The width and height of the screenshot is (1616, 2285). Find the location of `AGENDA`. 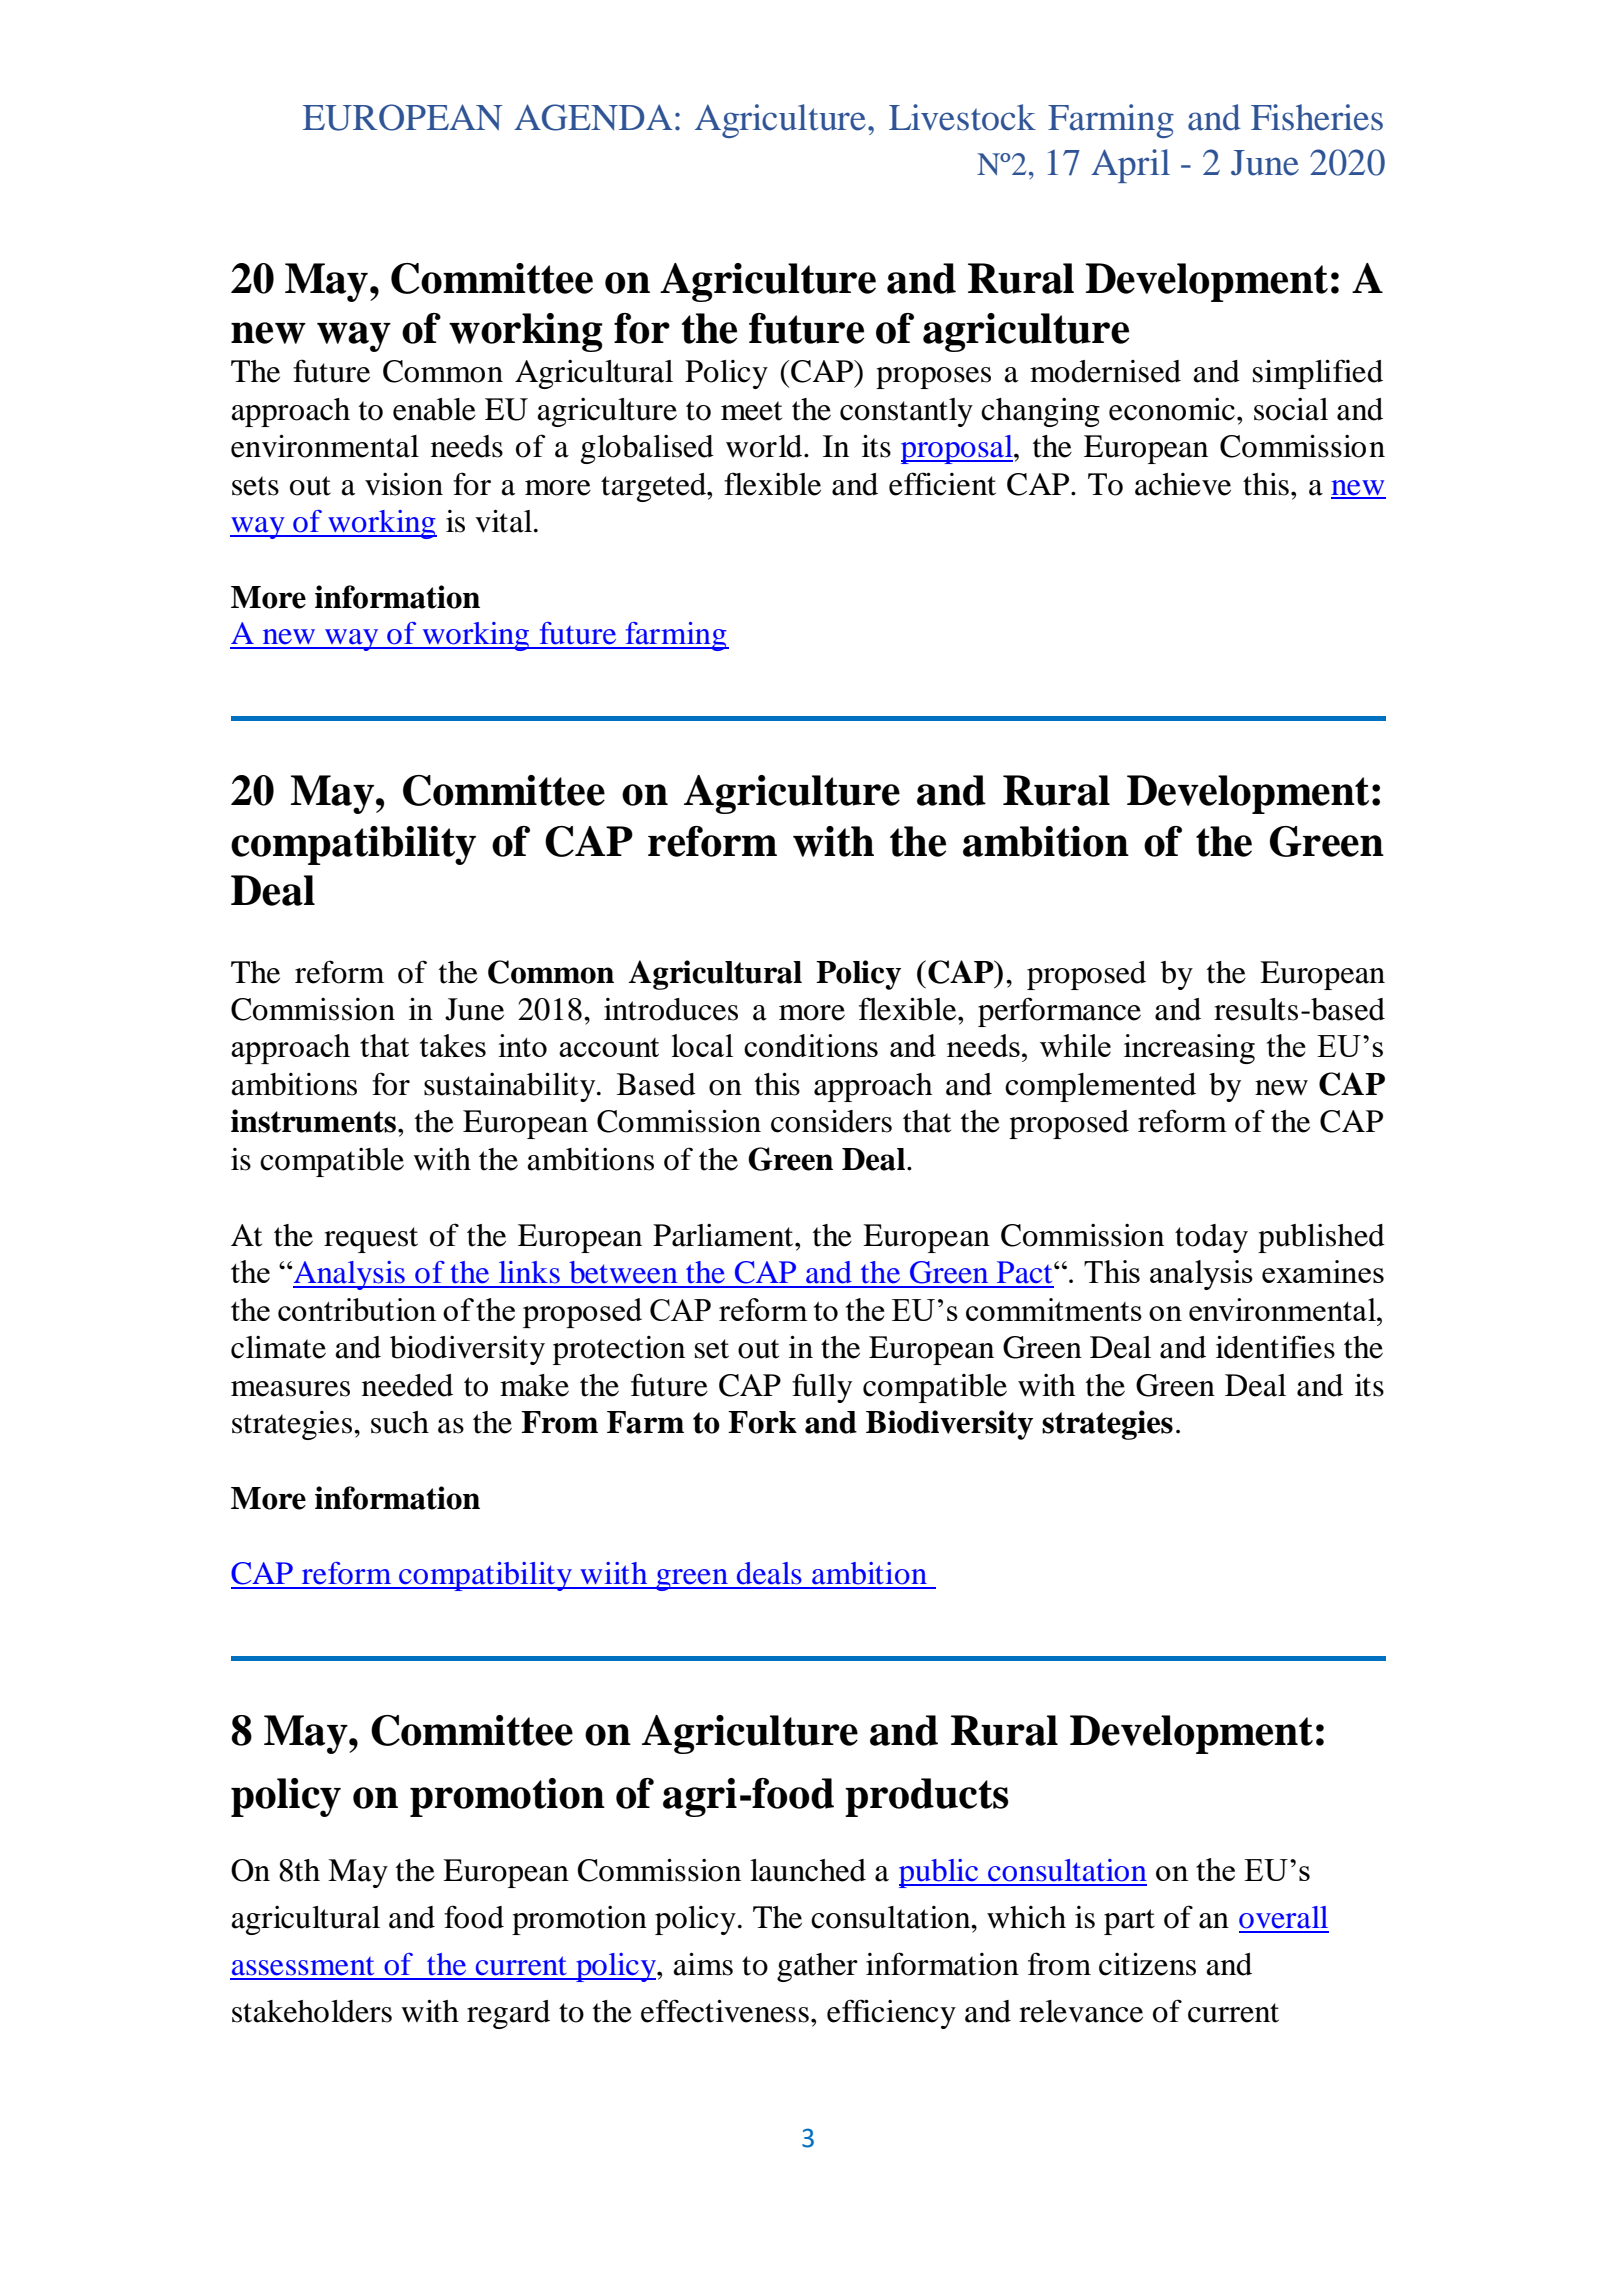

AGENDA is located at coordinates (593, 117).
